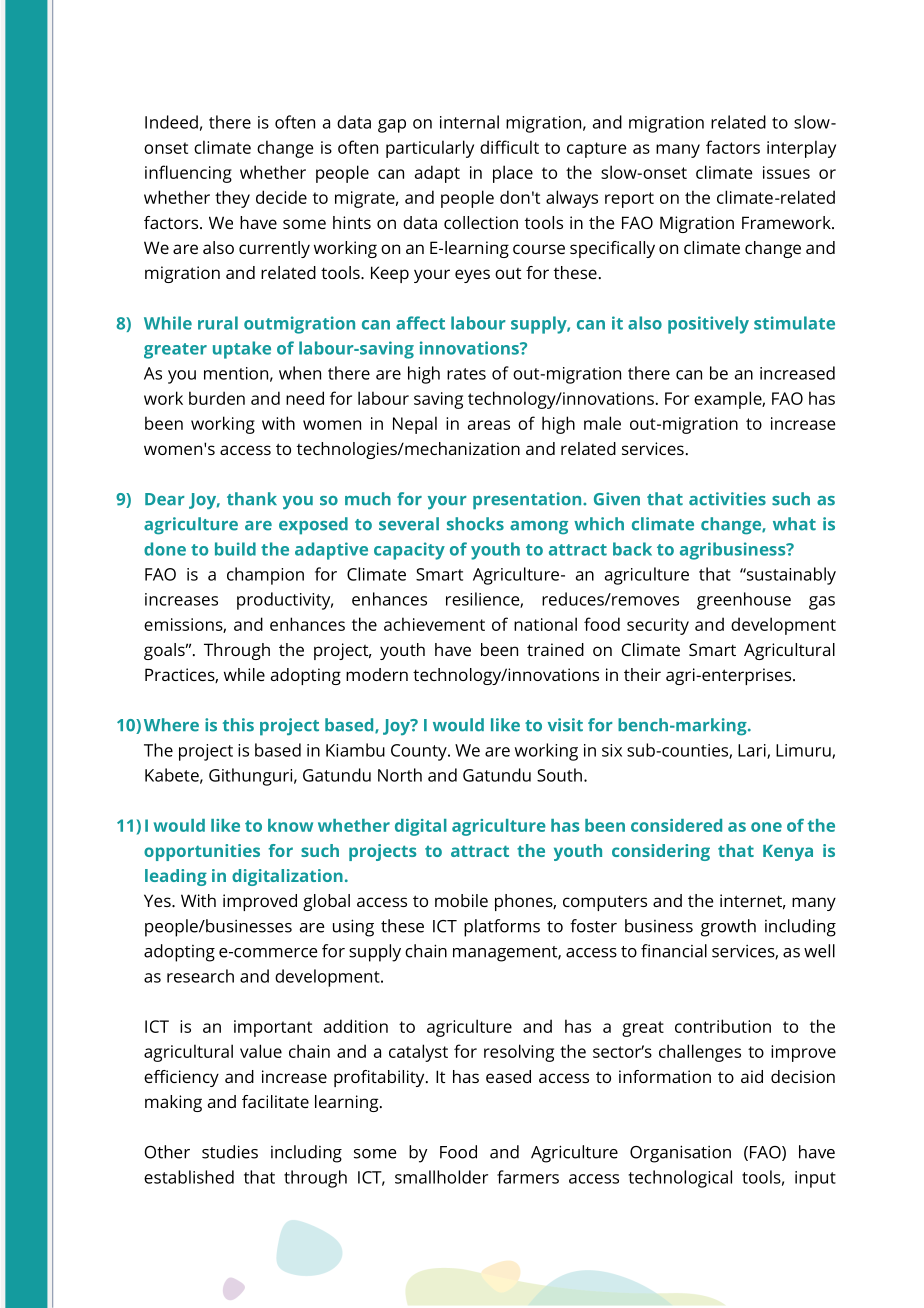  Describe the element at coordinates (559, 775) in the page. I see `South` at that location.
